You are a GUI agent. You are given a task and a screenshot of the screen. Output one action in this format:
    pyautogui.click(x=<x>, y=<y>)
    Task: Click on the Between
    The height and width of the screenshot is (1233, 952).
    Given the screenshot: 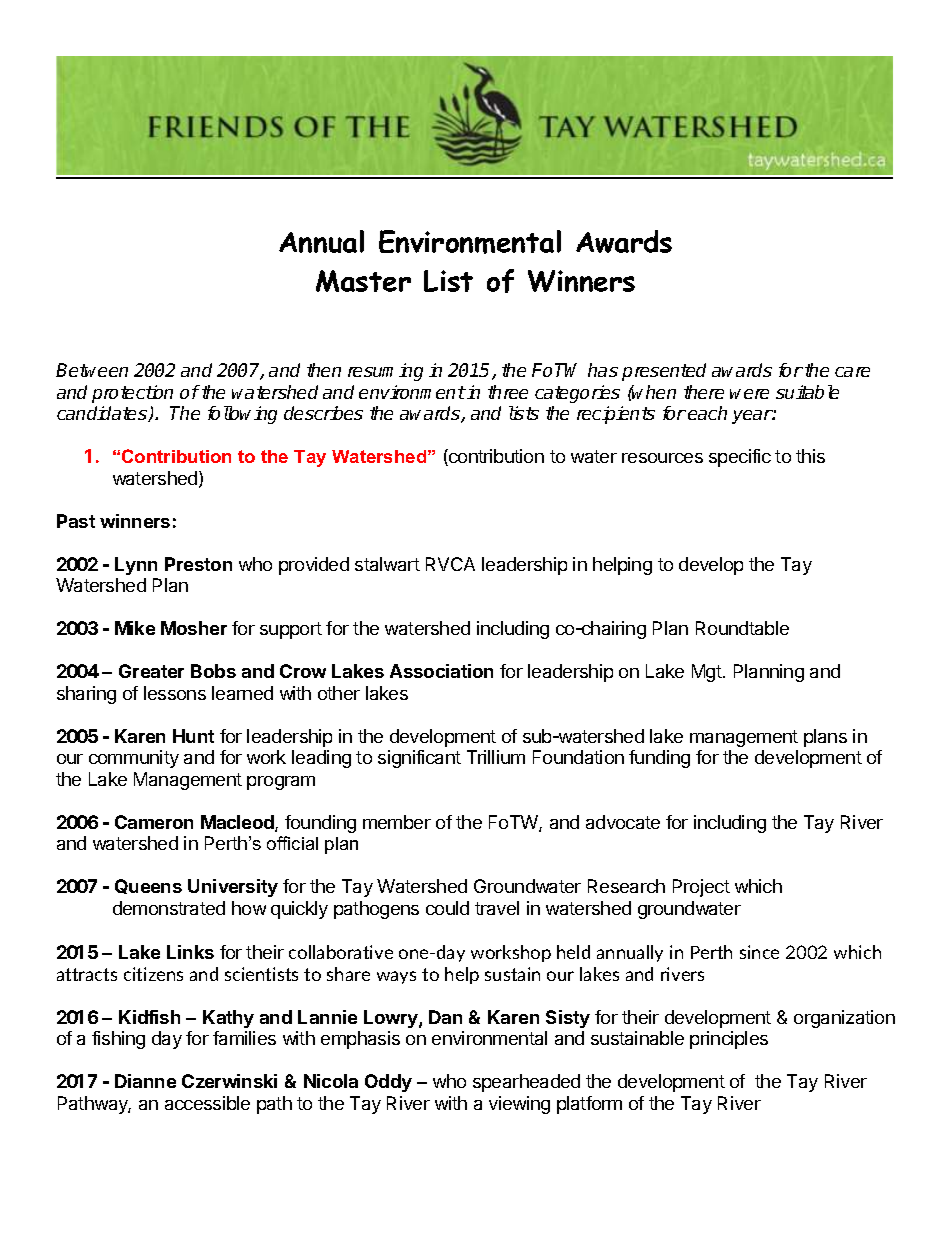 What is the action you would take?
    pyautogui.click(x=92, y=370)
